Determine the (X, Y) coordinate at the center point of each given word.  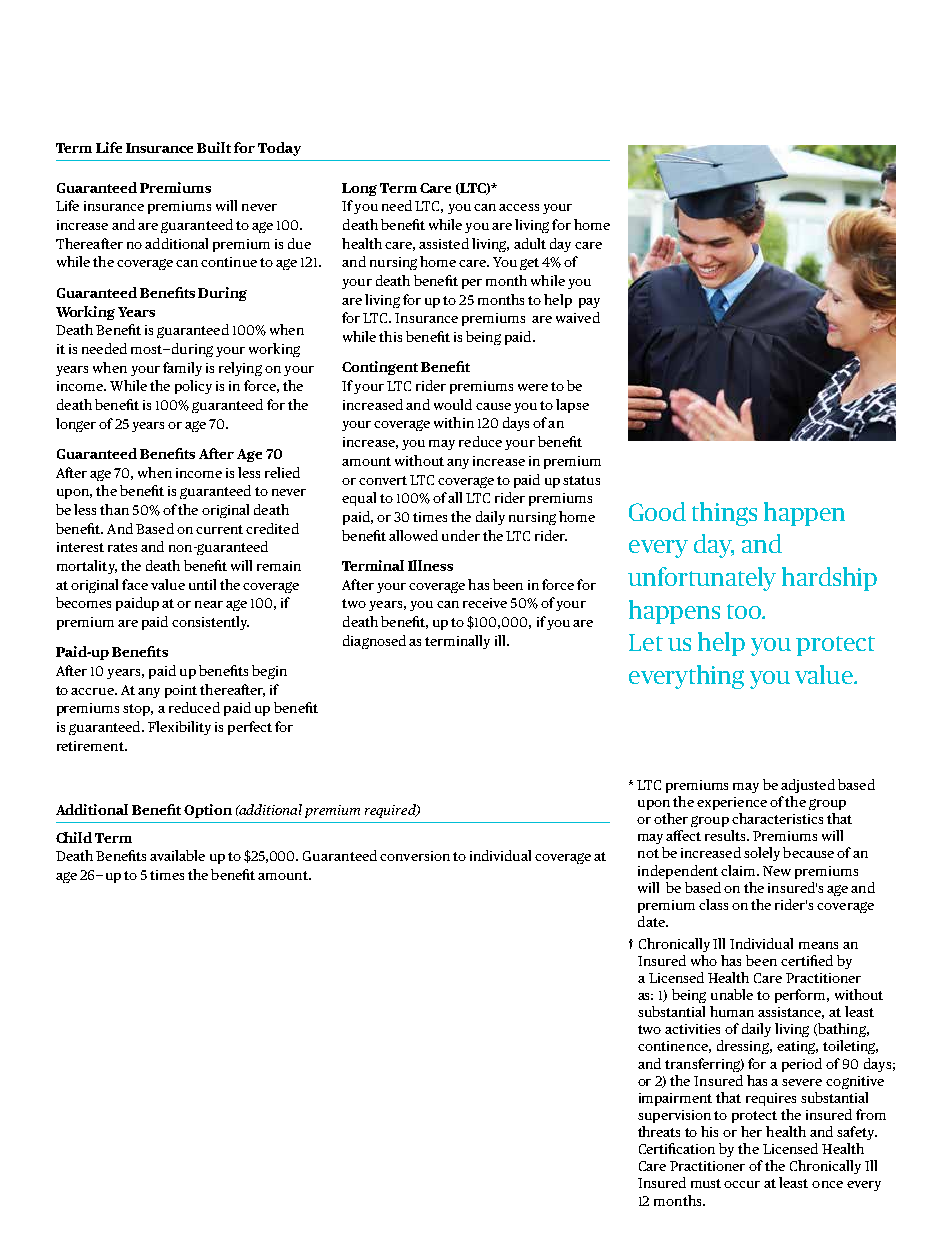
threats (659, 1131)
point (181, 691)
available (177, 855)
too (745, 611)
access (519, 207)
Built (214, 147)
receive (485, 603)
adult (530, 243)
